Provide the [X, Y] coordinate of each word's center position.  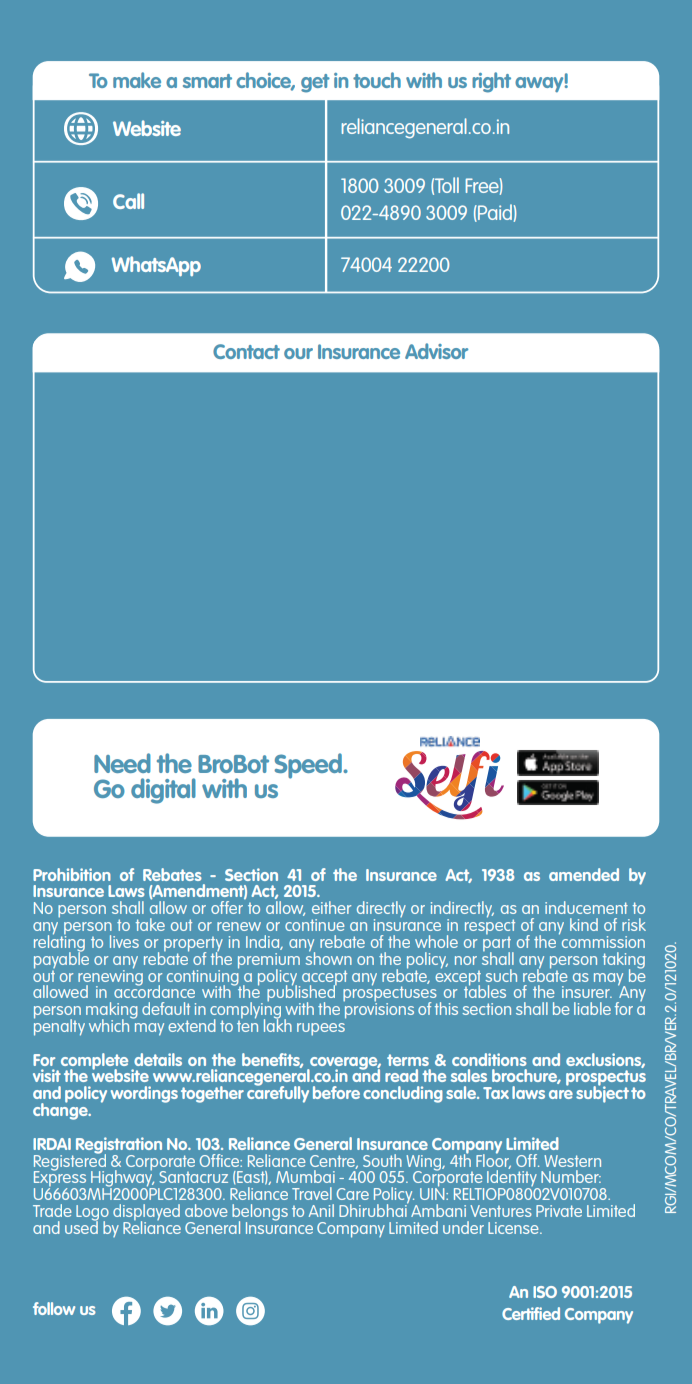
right [491, 82]
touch [377, 80]
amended [584, 874]
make [137, 80]
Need [122, 763]
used [82, 1226]
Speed [309, 766]
